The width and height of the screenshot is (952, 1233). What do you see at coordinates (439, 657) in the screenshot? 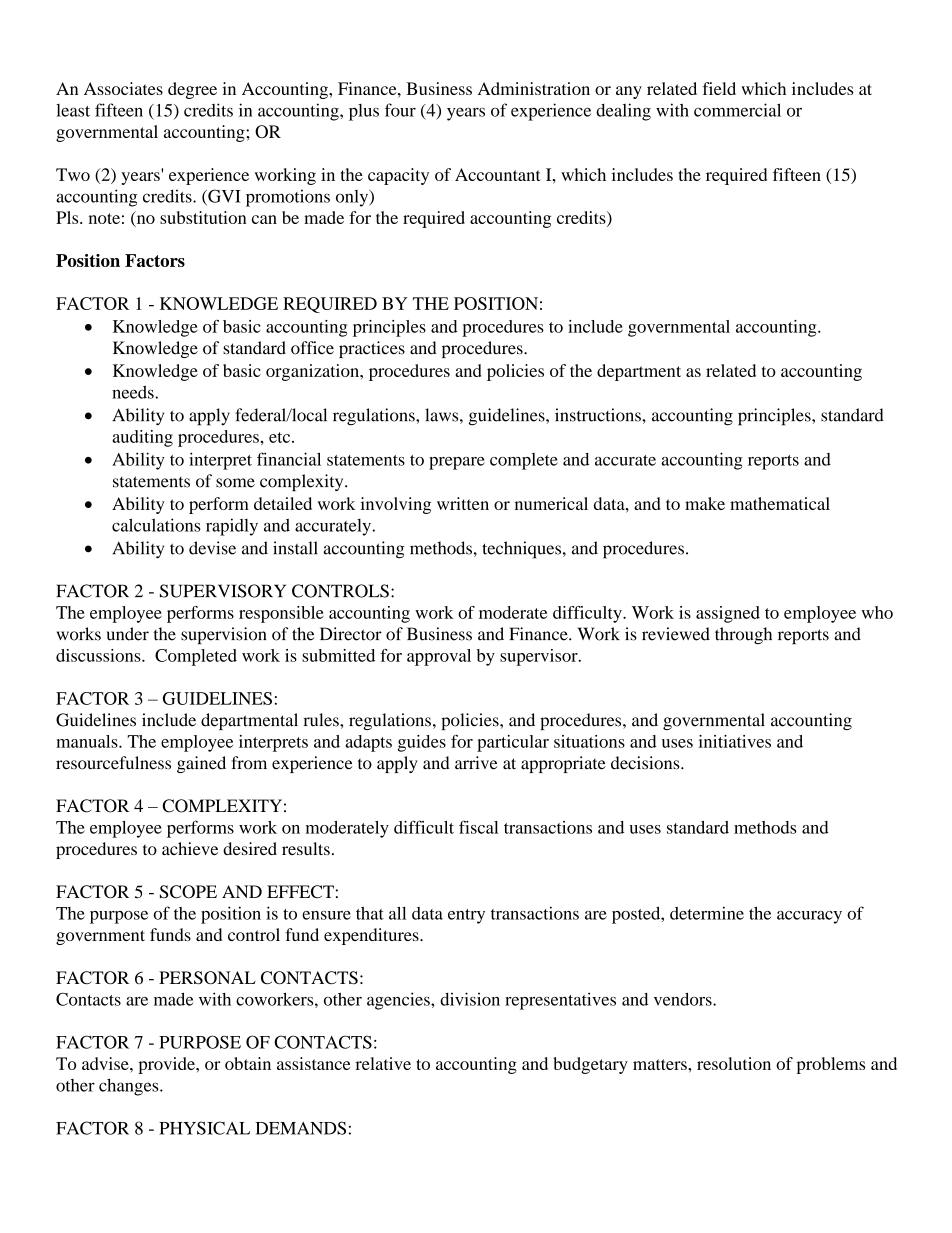
I see `approval` at bounding box center [439, 657].
